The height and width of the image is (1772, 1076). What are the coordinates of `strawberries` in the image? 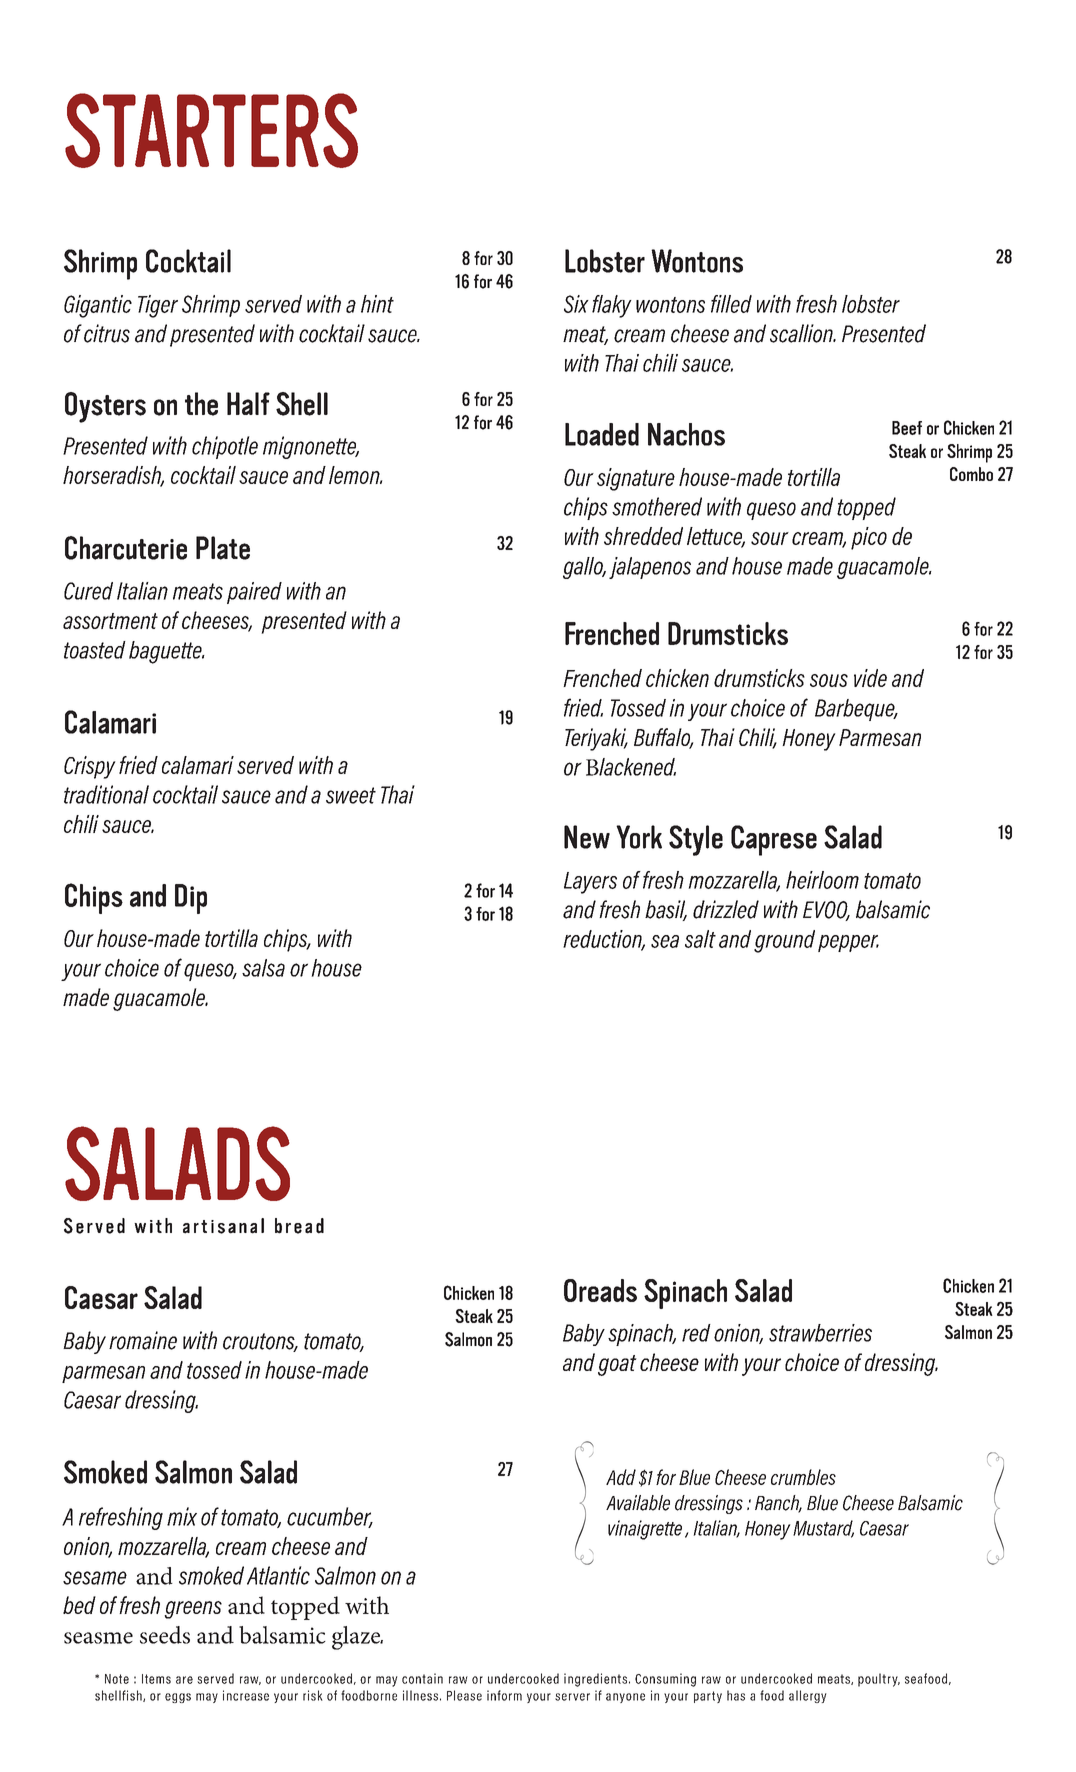 It's located at (820, 1333).
